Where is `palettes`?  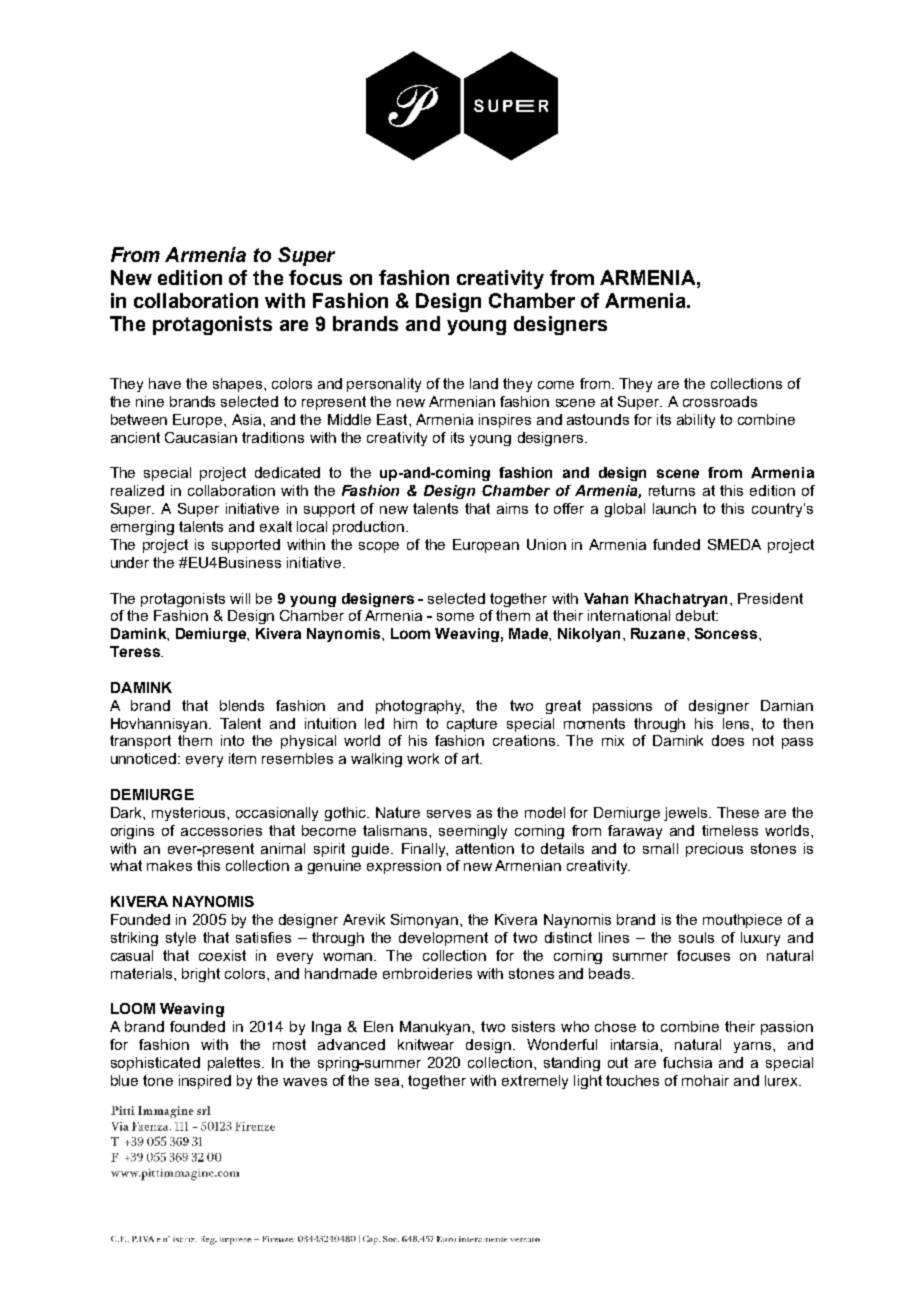
palettes is located at coordinates (235, 1064).
